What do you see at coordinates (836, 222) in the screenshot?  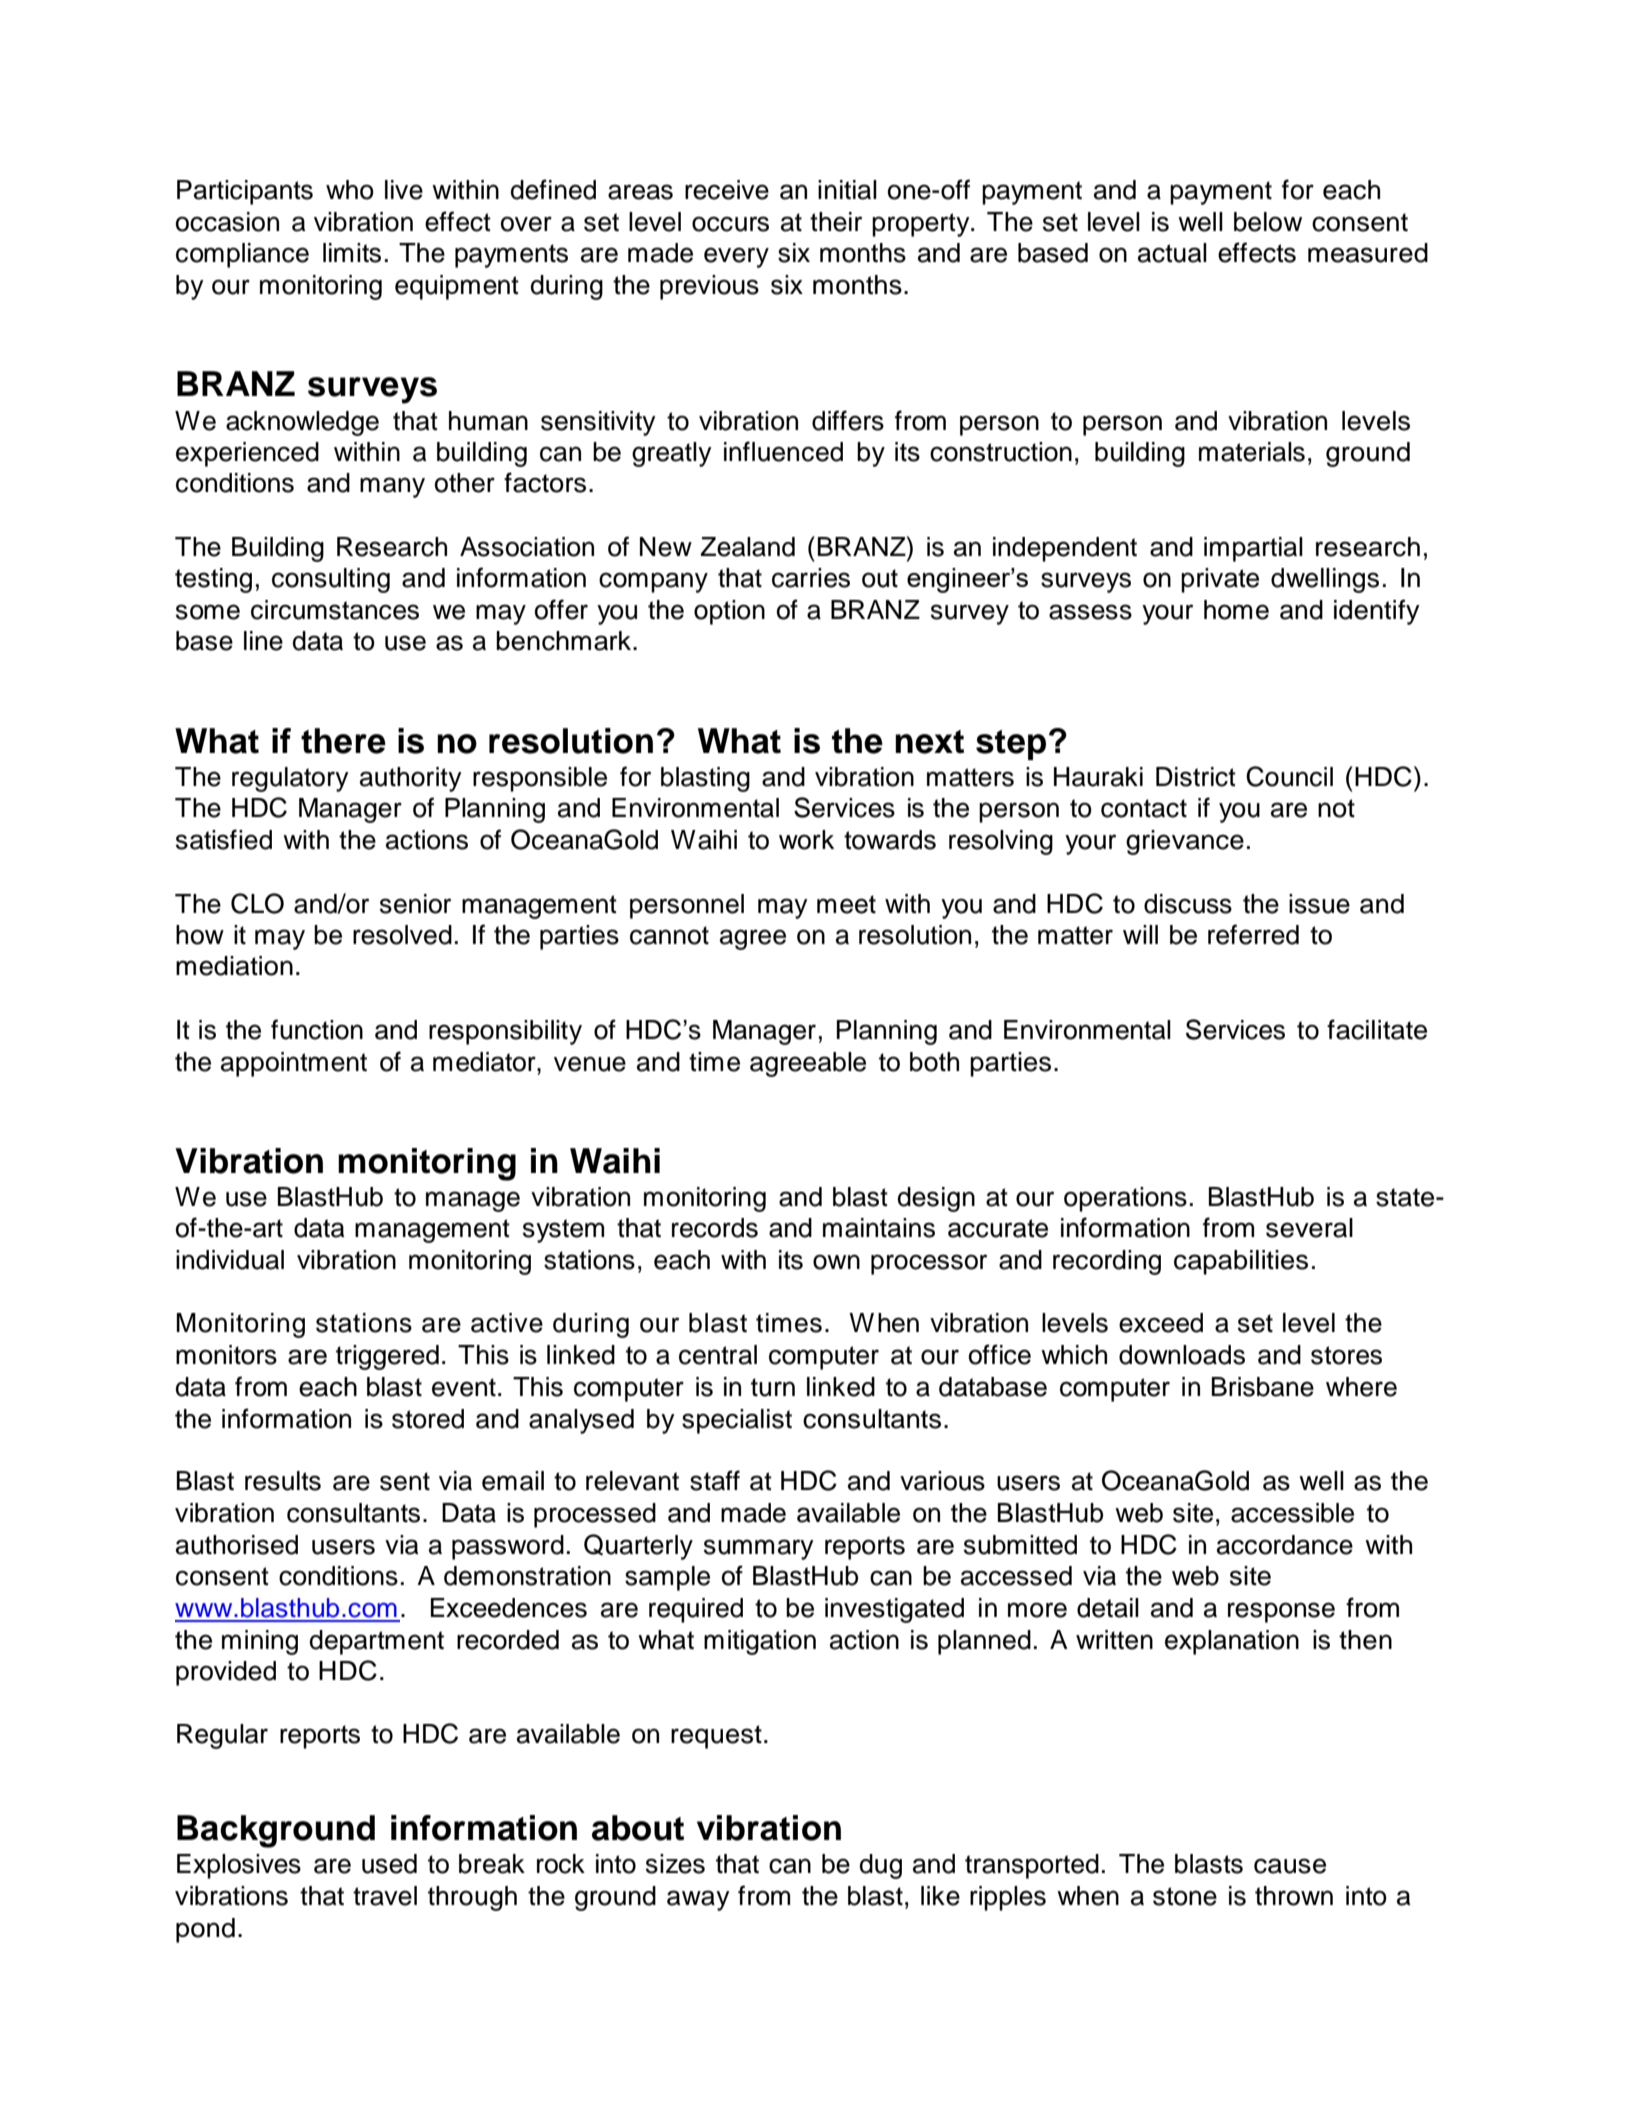 I see `their` at bounding box center [836, 222].
